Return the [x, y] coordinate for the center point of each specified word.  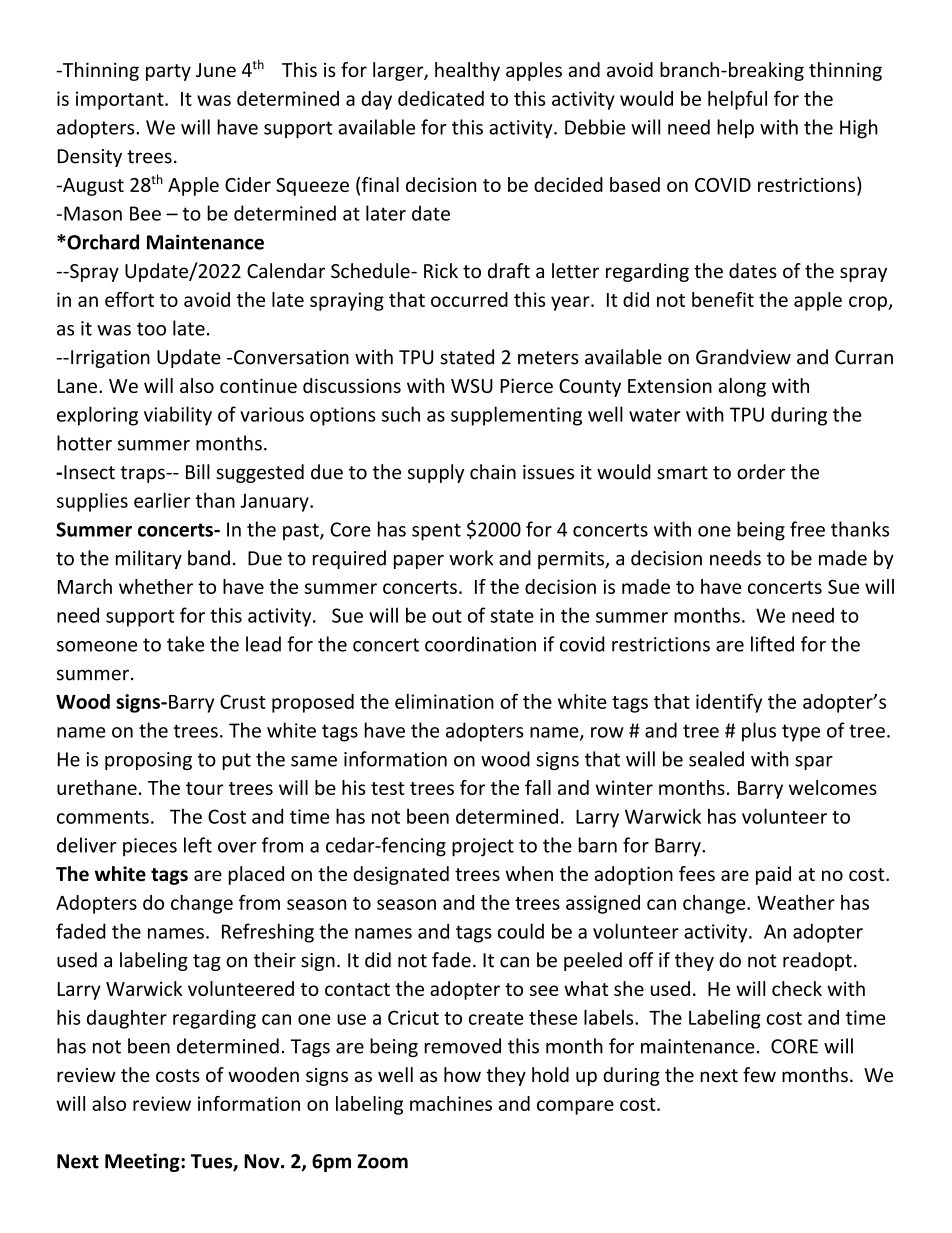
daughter [127, 1019]
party [168, 72]
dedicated [441, 98]
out [447, 616]
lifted [772, 644]
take [185, 644]
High [859, 129]
